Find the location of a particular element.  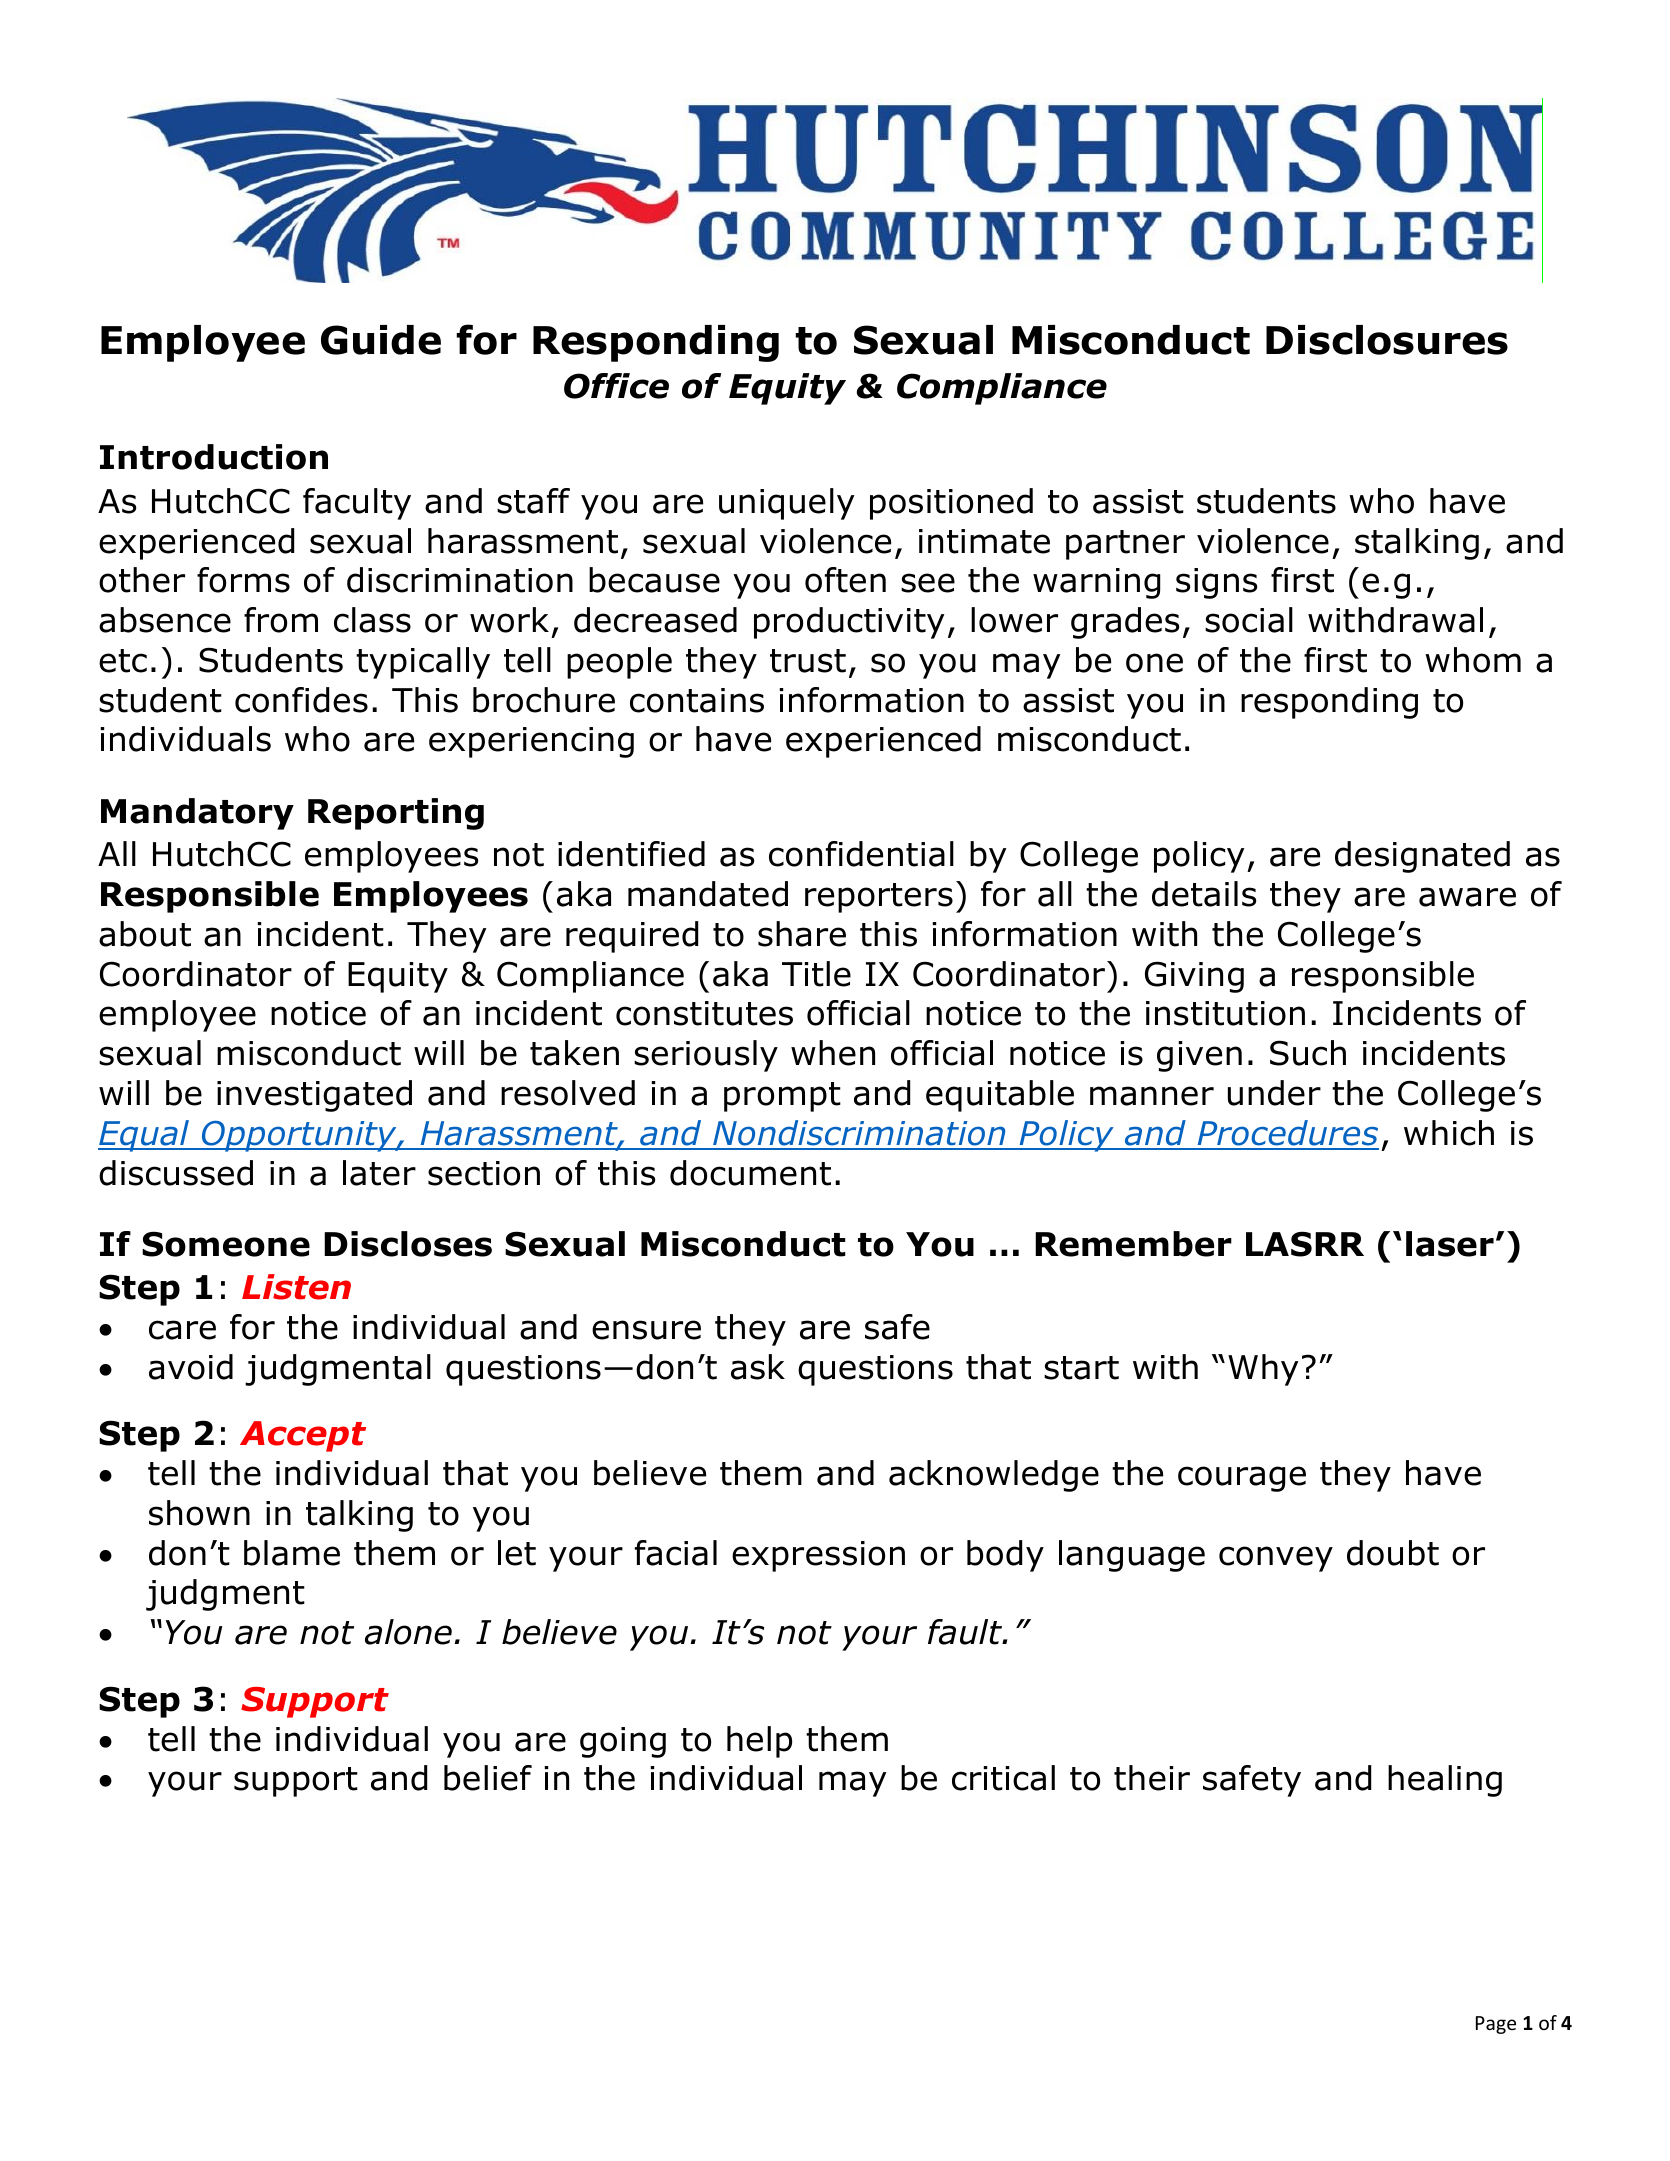

critical is located at coordinates (1003, 1778).
